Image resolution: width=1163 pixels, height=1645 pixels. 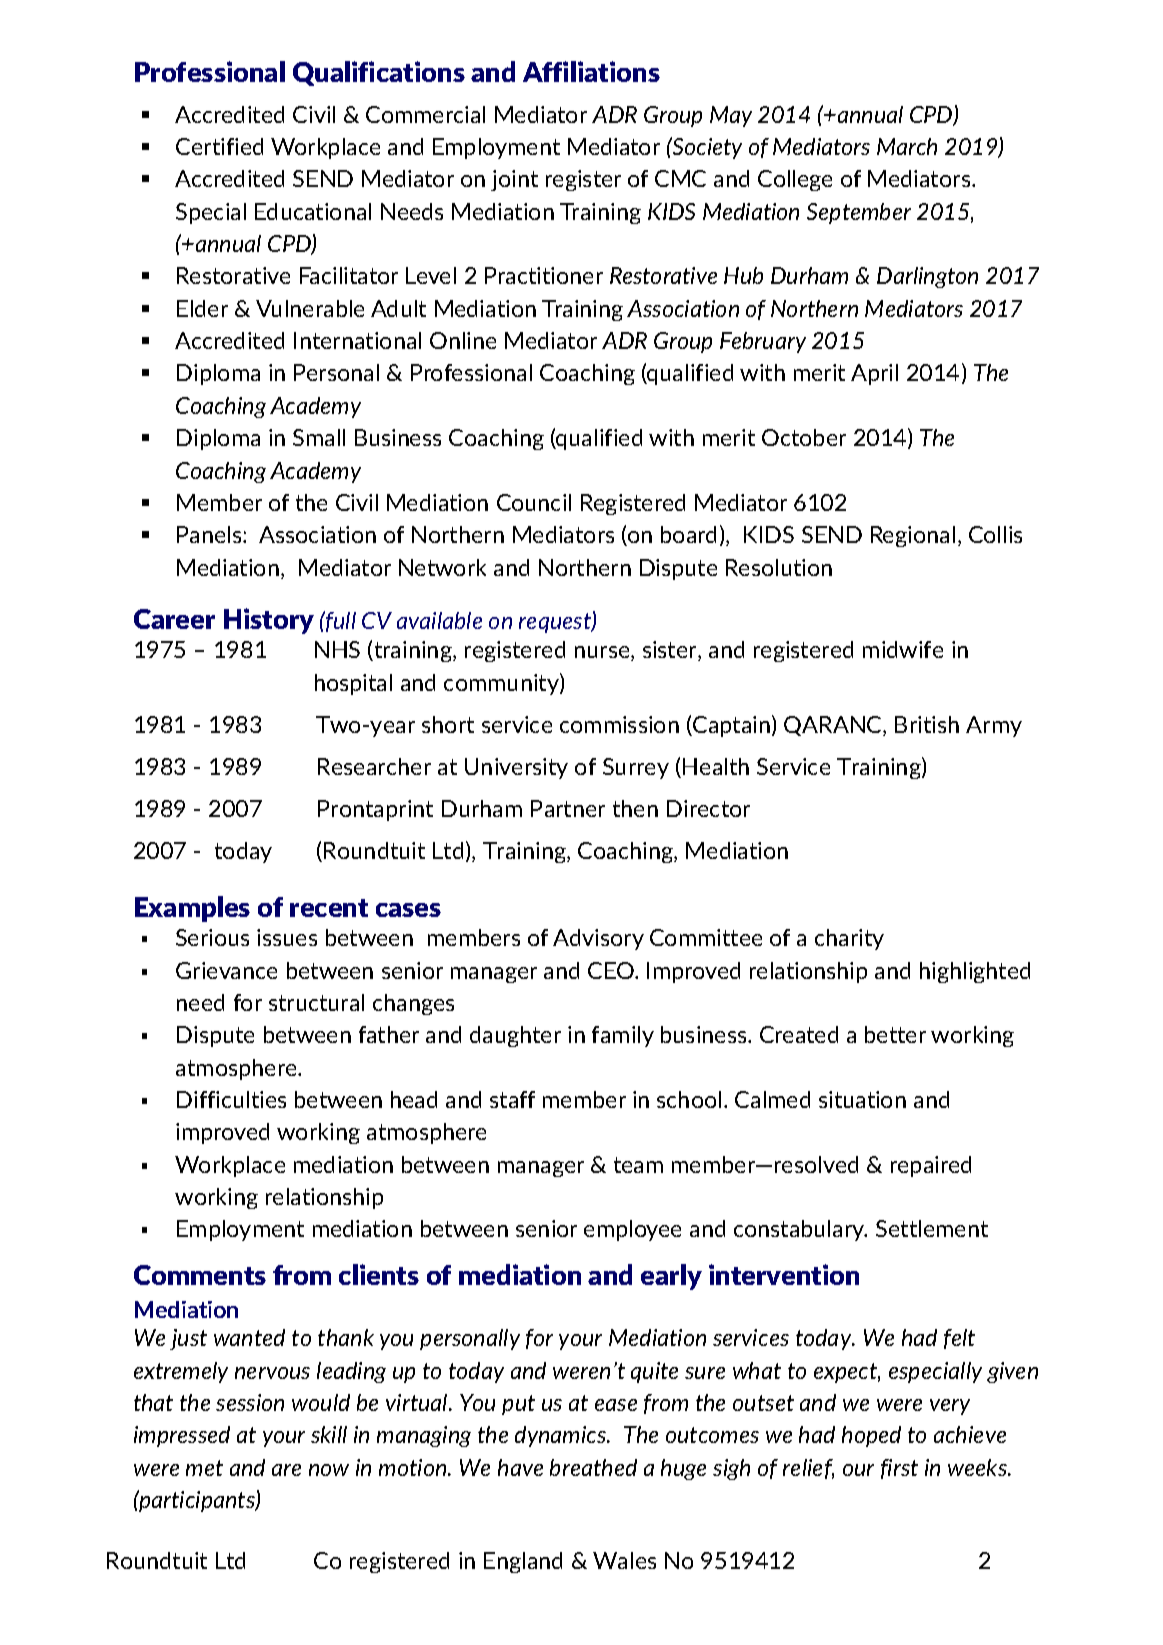 I want to click on History, so click(x=269, y=621).
